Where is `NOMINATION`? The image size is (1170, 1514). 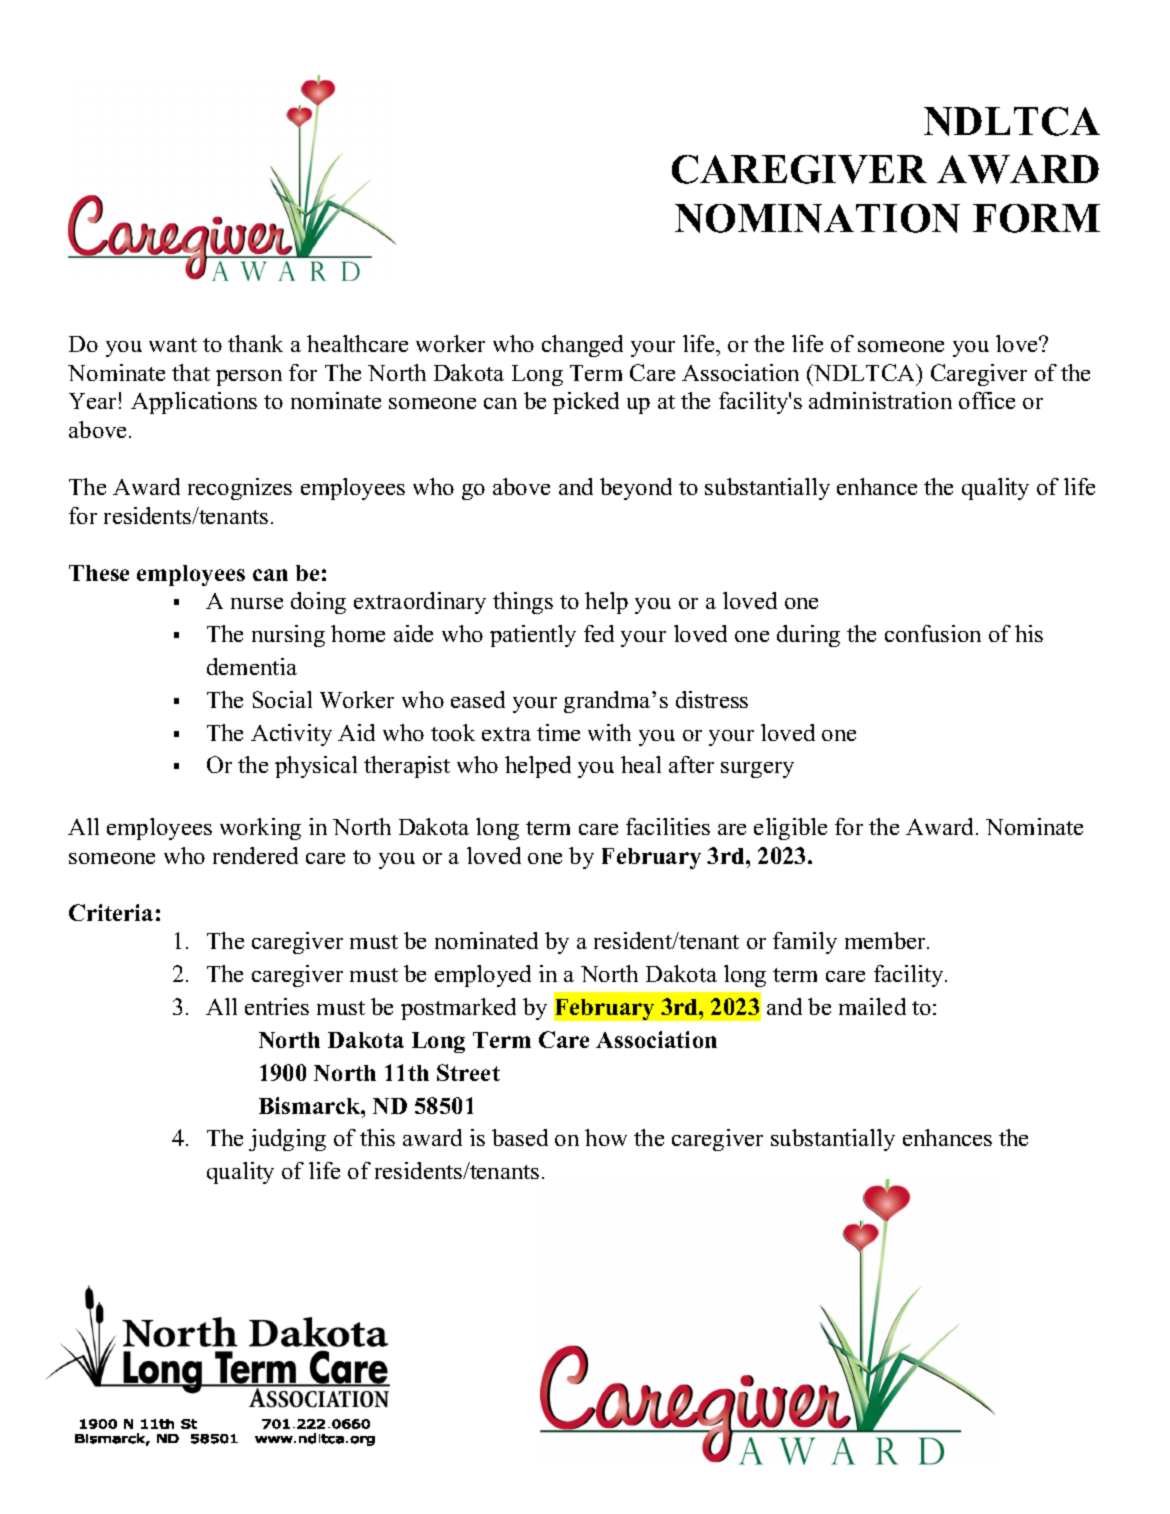
NOMINATION is located at coordinates (817, 218).
